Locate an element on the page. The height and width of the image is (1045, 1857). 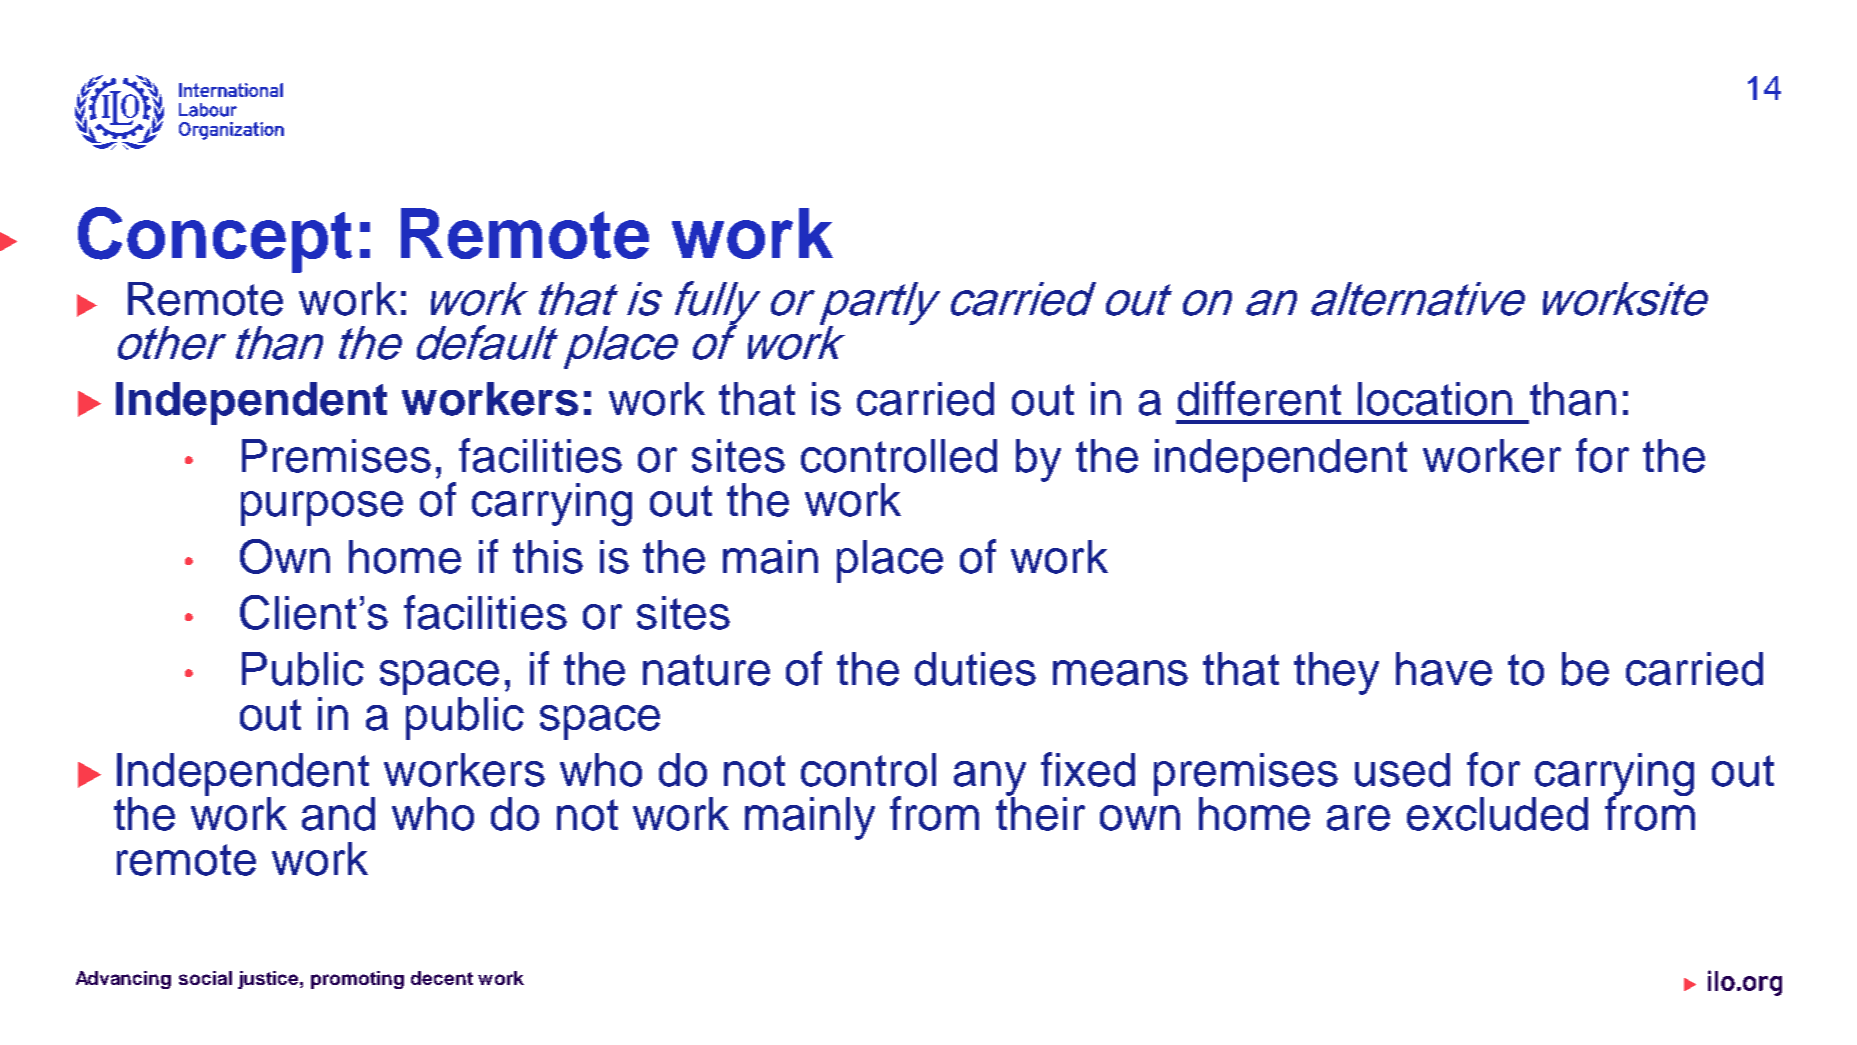
have is located at coordinates (1444, 669).
